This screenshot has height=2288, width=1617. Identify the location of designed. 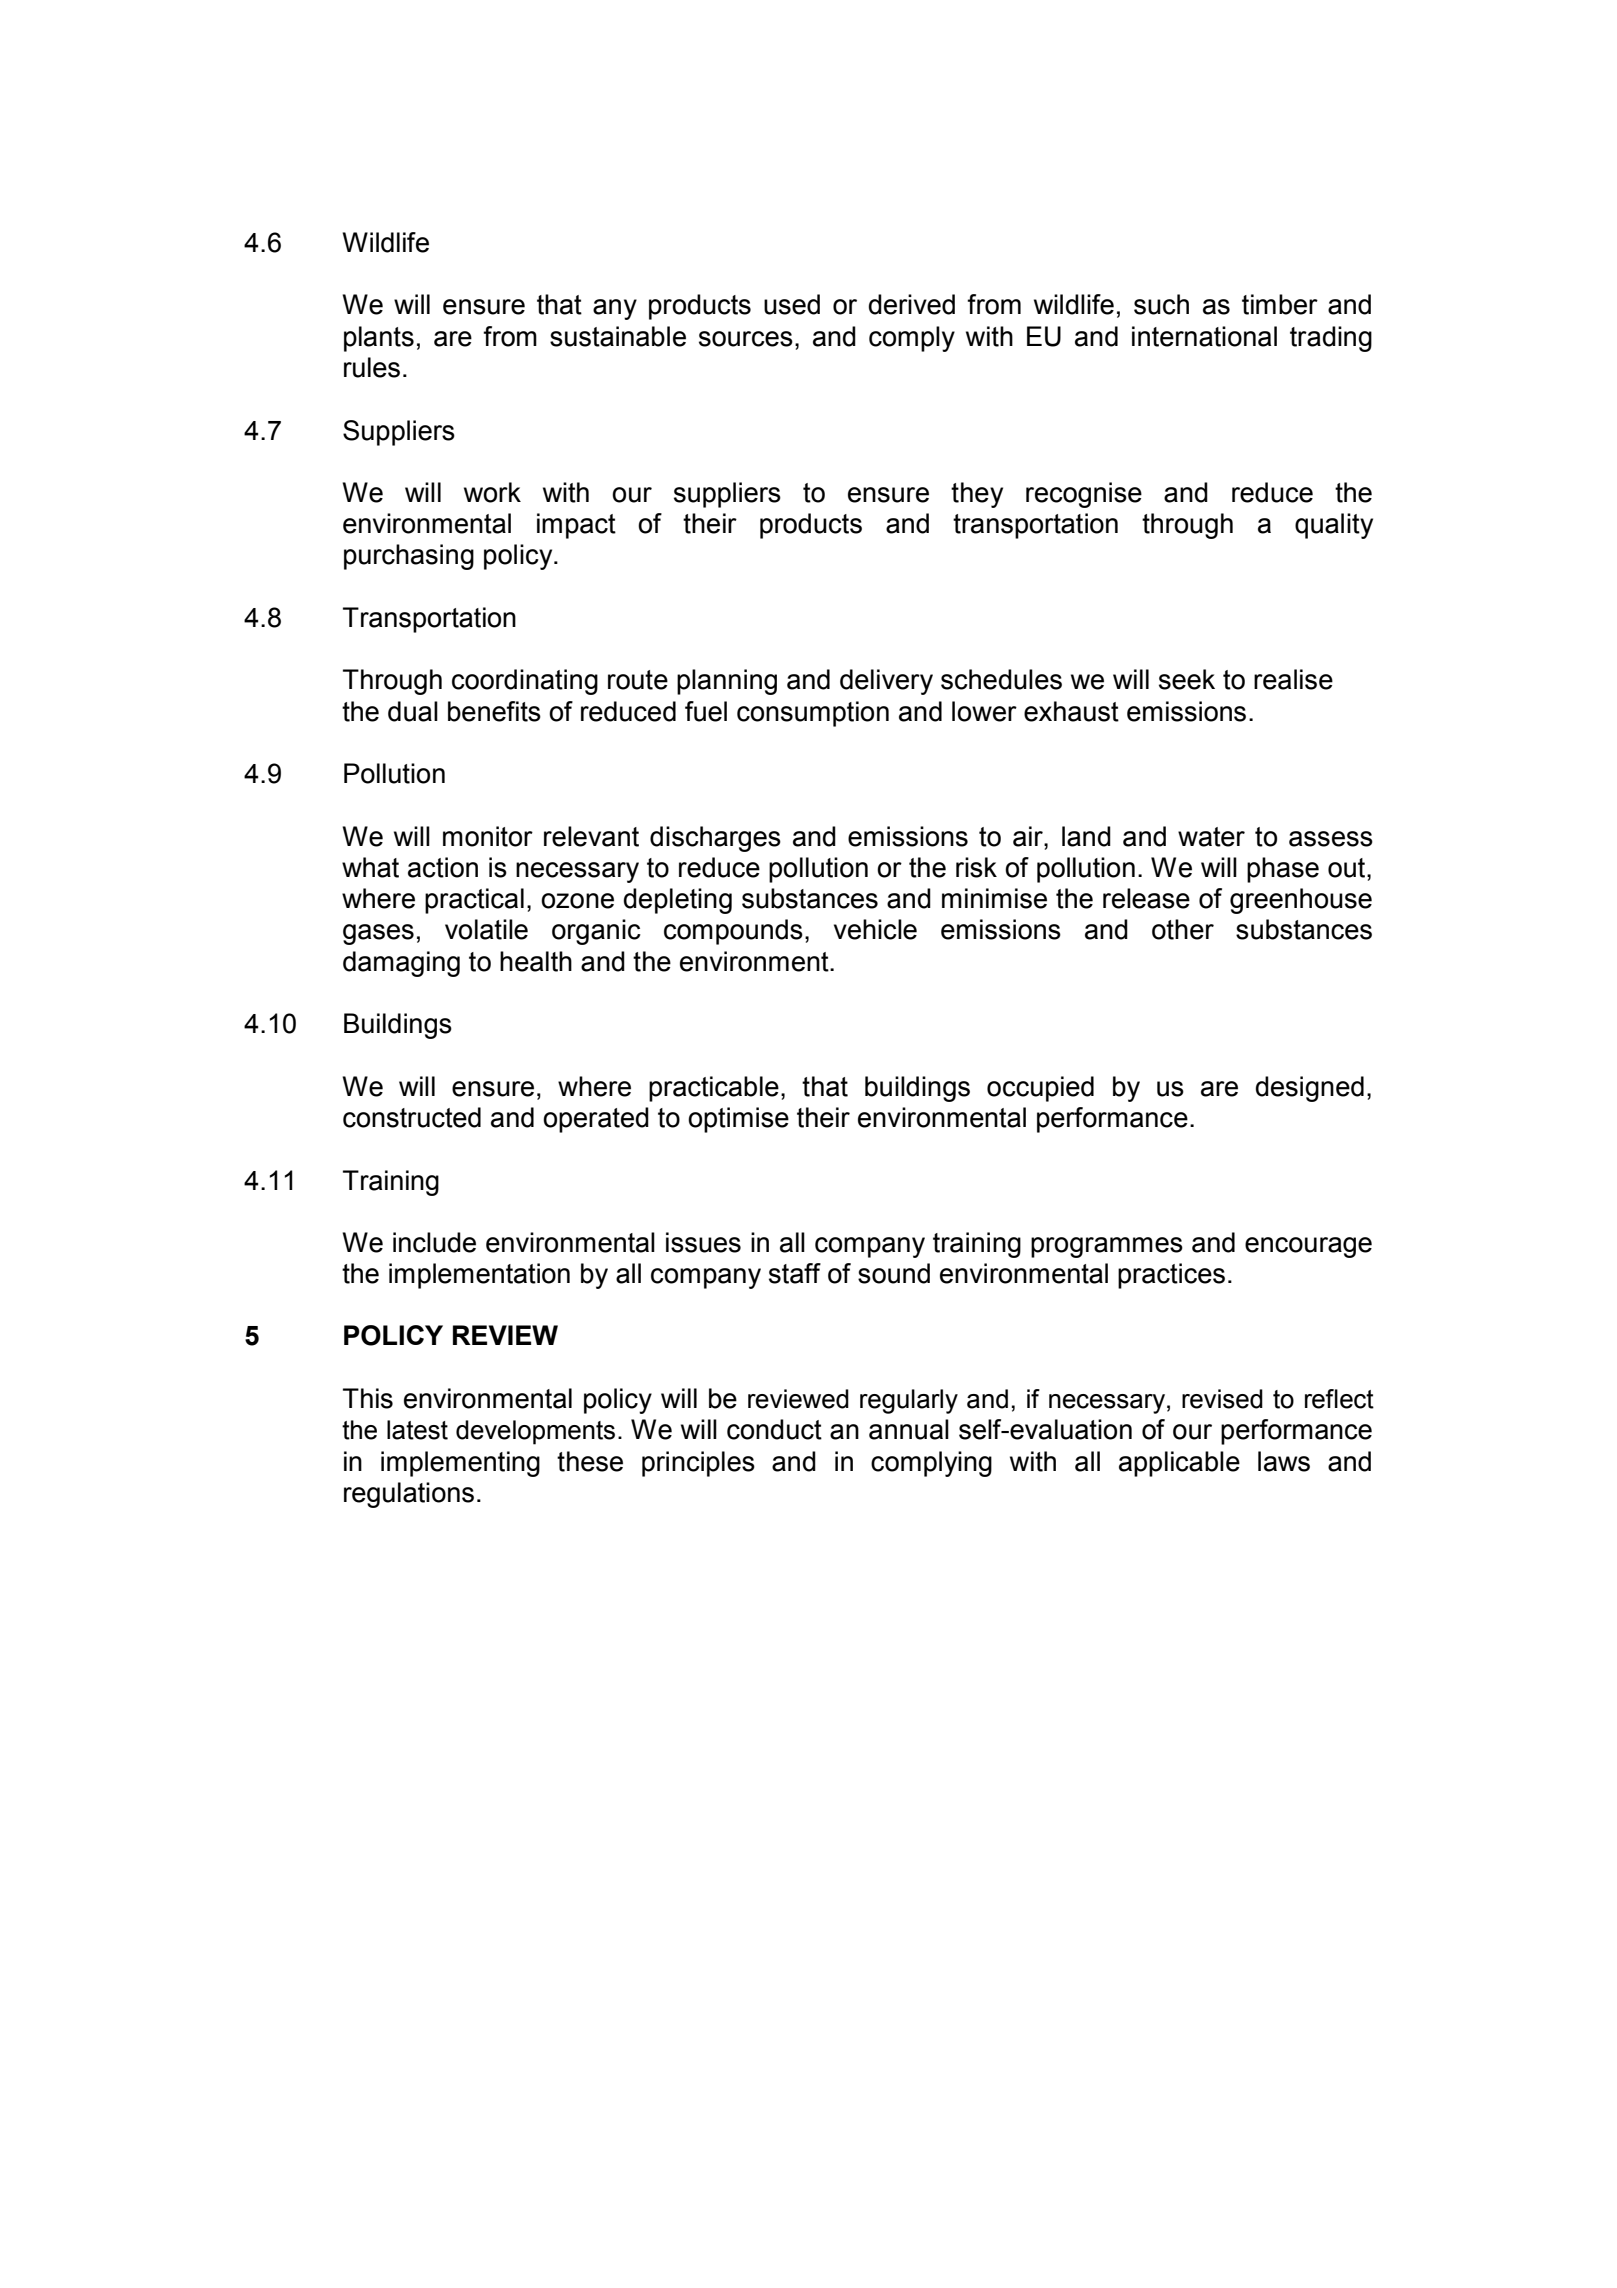
(1310, 1089).
